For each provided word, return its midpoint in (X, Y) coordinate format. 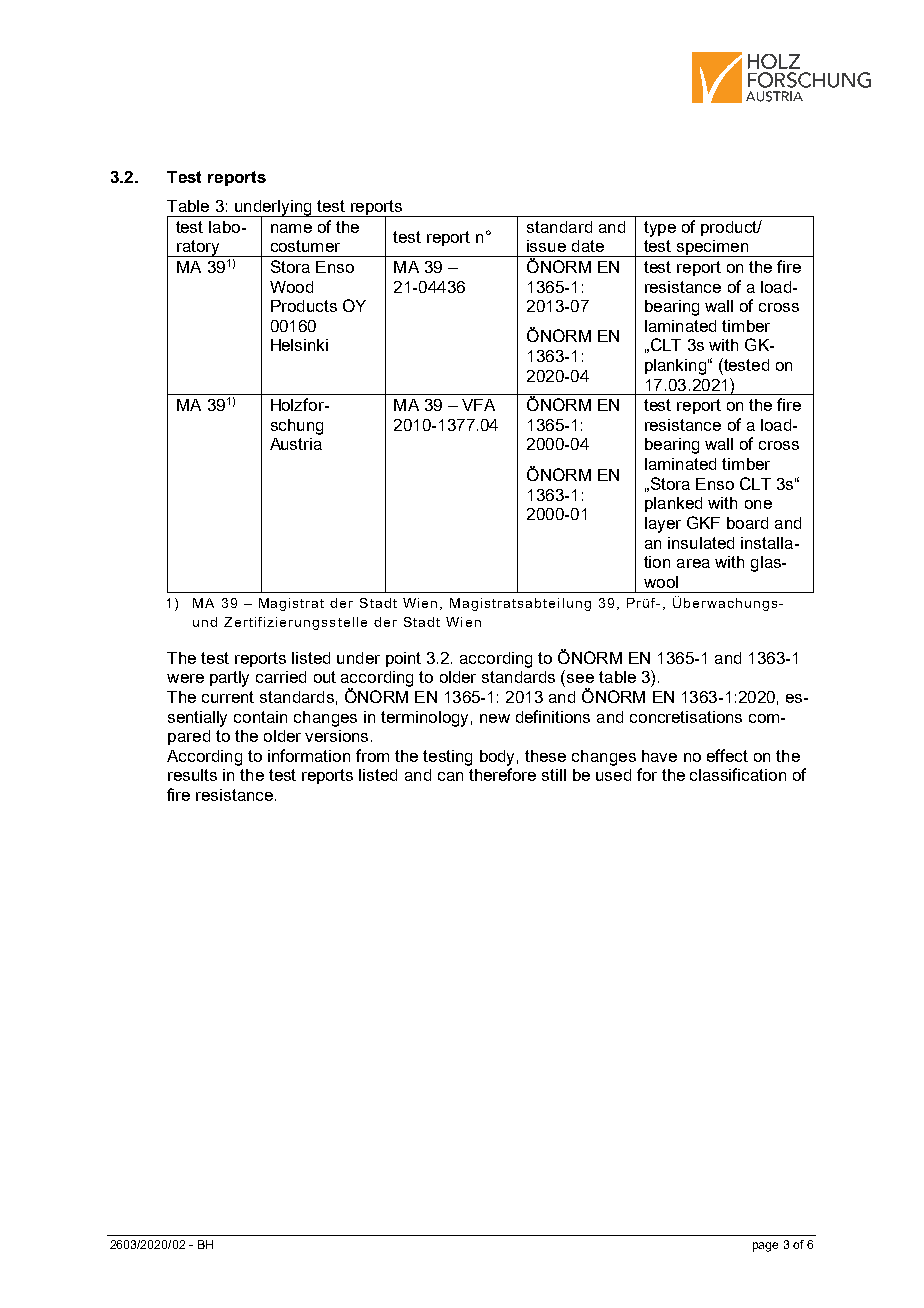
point (403, 659)
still (554, 775)
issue (546, 246)
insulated (701, 543)
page (765, 1247)
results (192, 775)
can (450, 776)
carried (281, 677)
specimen (712, 248)
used (613, 775)
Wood (291, 287)
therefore (502, 774)
